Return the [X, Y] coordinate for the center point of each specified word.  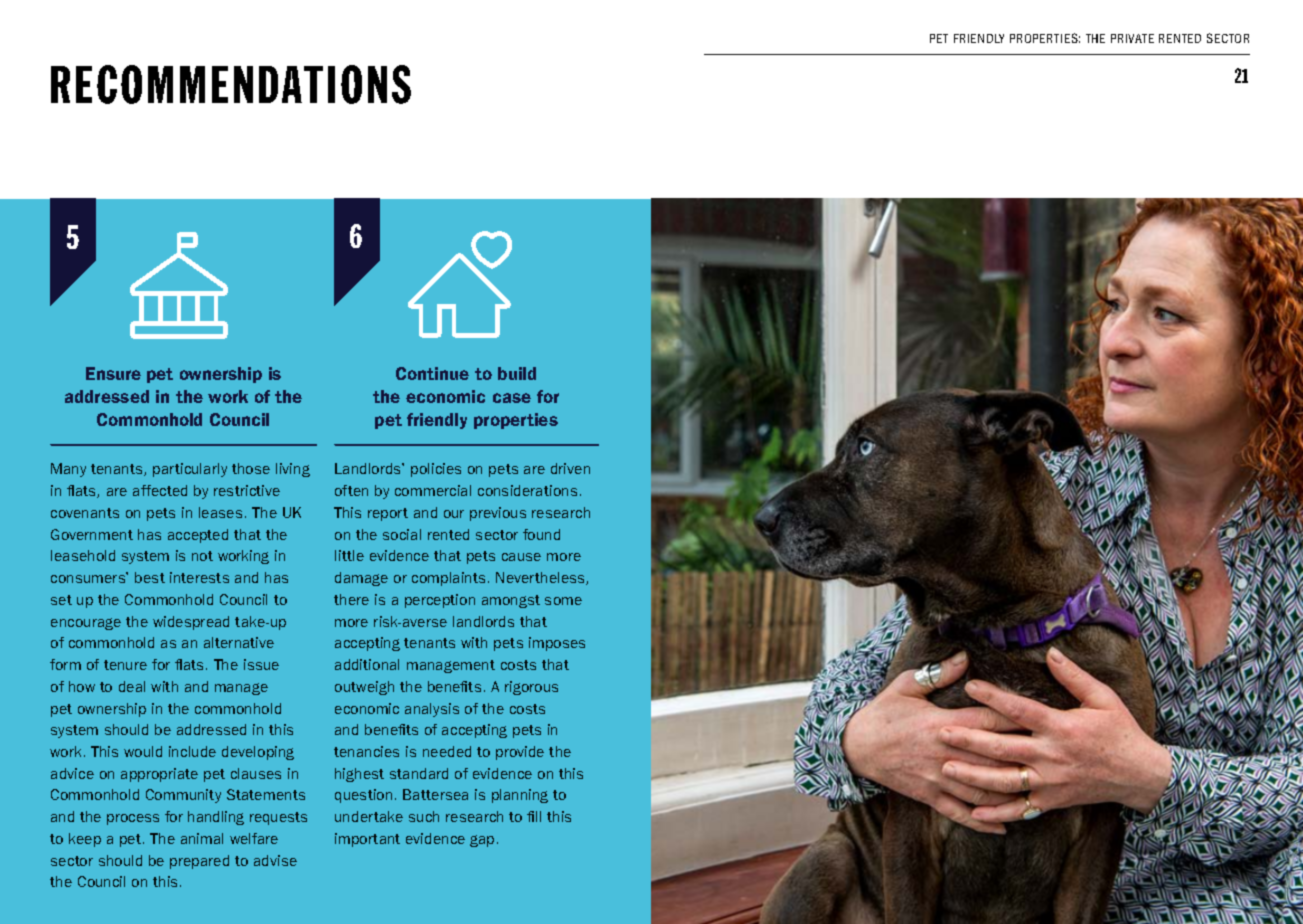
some [563, 601]
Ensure [113, 373]
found [541, 534]
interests [199, 577]
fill [534, 816]
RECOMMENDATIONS [231, 84]
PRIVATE [1132, 38]
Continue [432, 373]
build [517, 373]
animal [202, 838]
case [512, 398]
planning [520, 796]
